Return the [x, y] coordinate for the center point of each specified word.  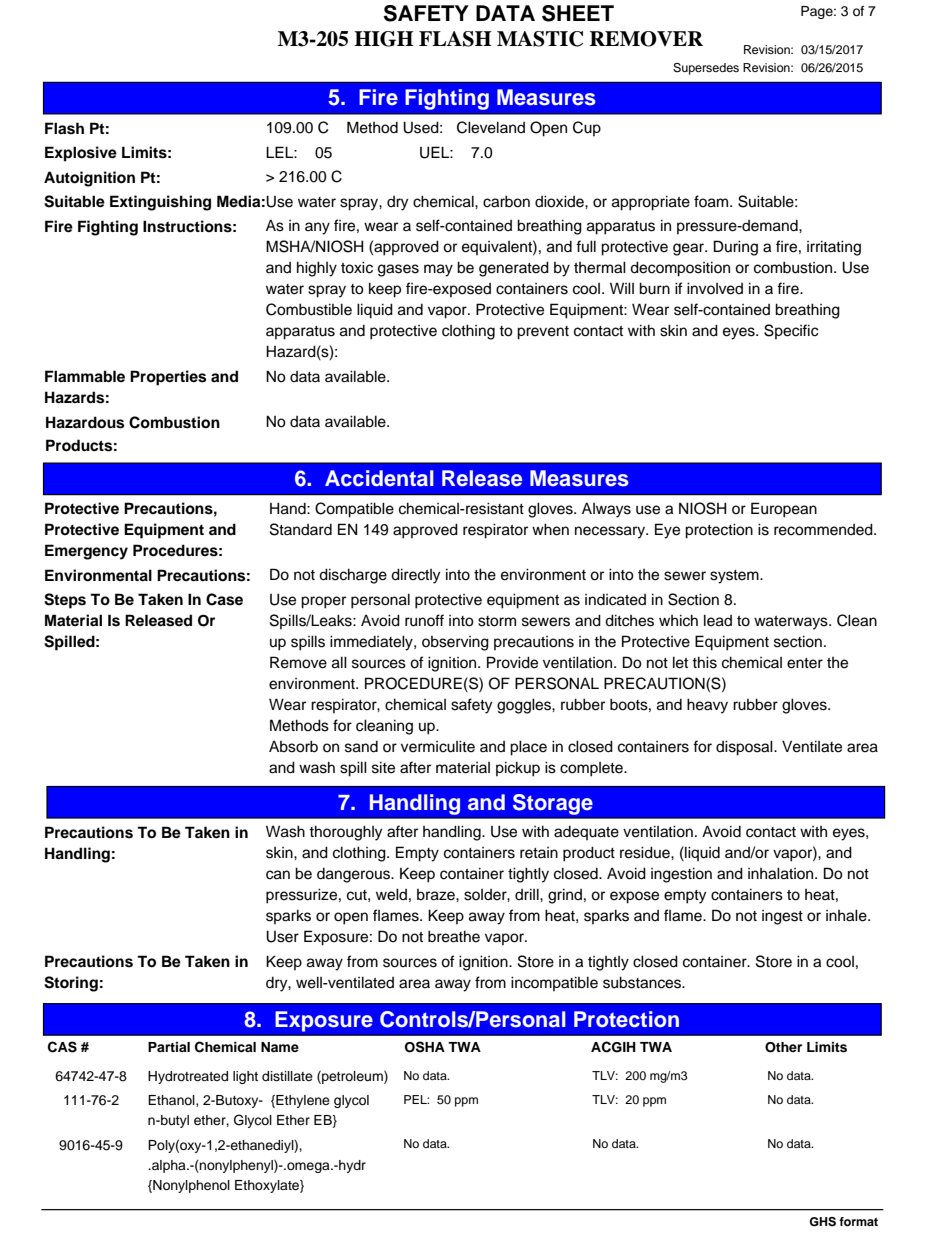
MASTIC [540, 39]
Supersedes [706, 69]
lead [718, 620]
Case [224, 599]
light [245, 1077]
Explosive [81, 154]
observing [455, 643]
